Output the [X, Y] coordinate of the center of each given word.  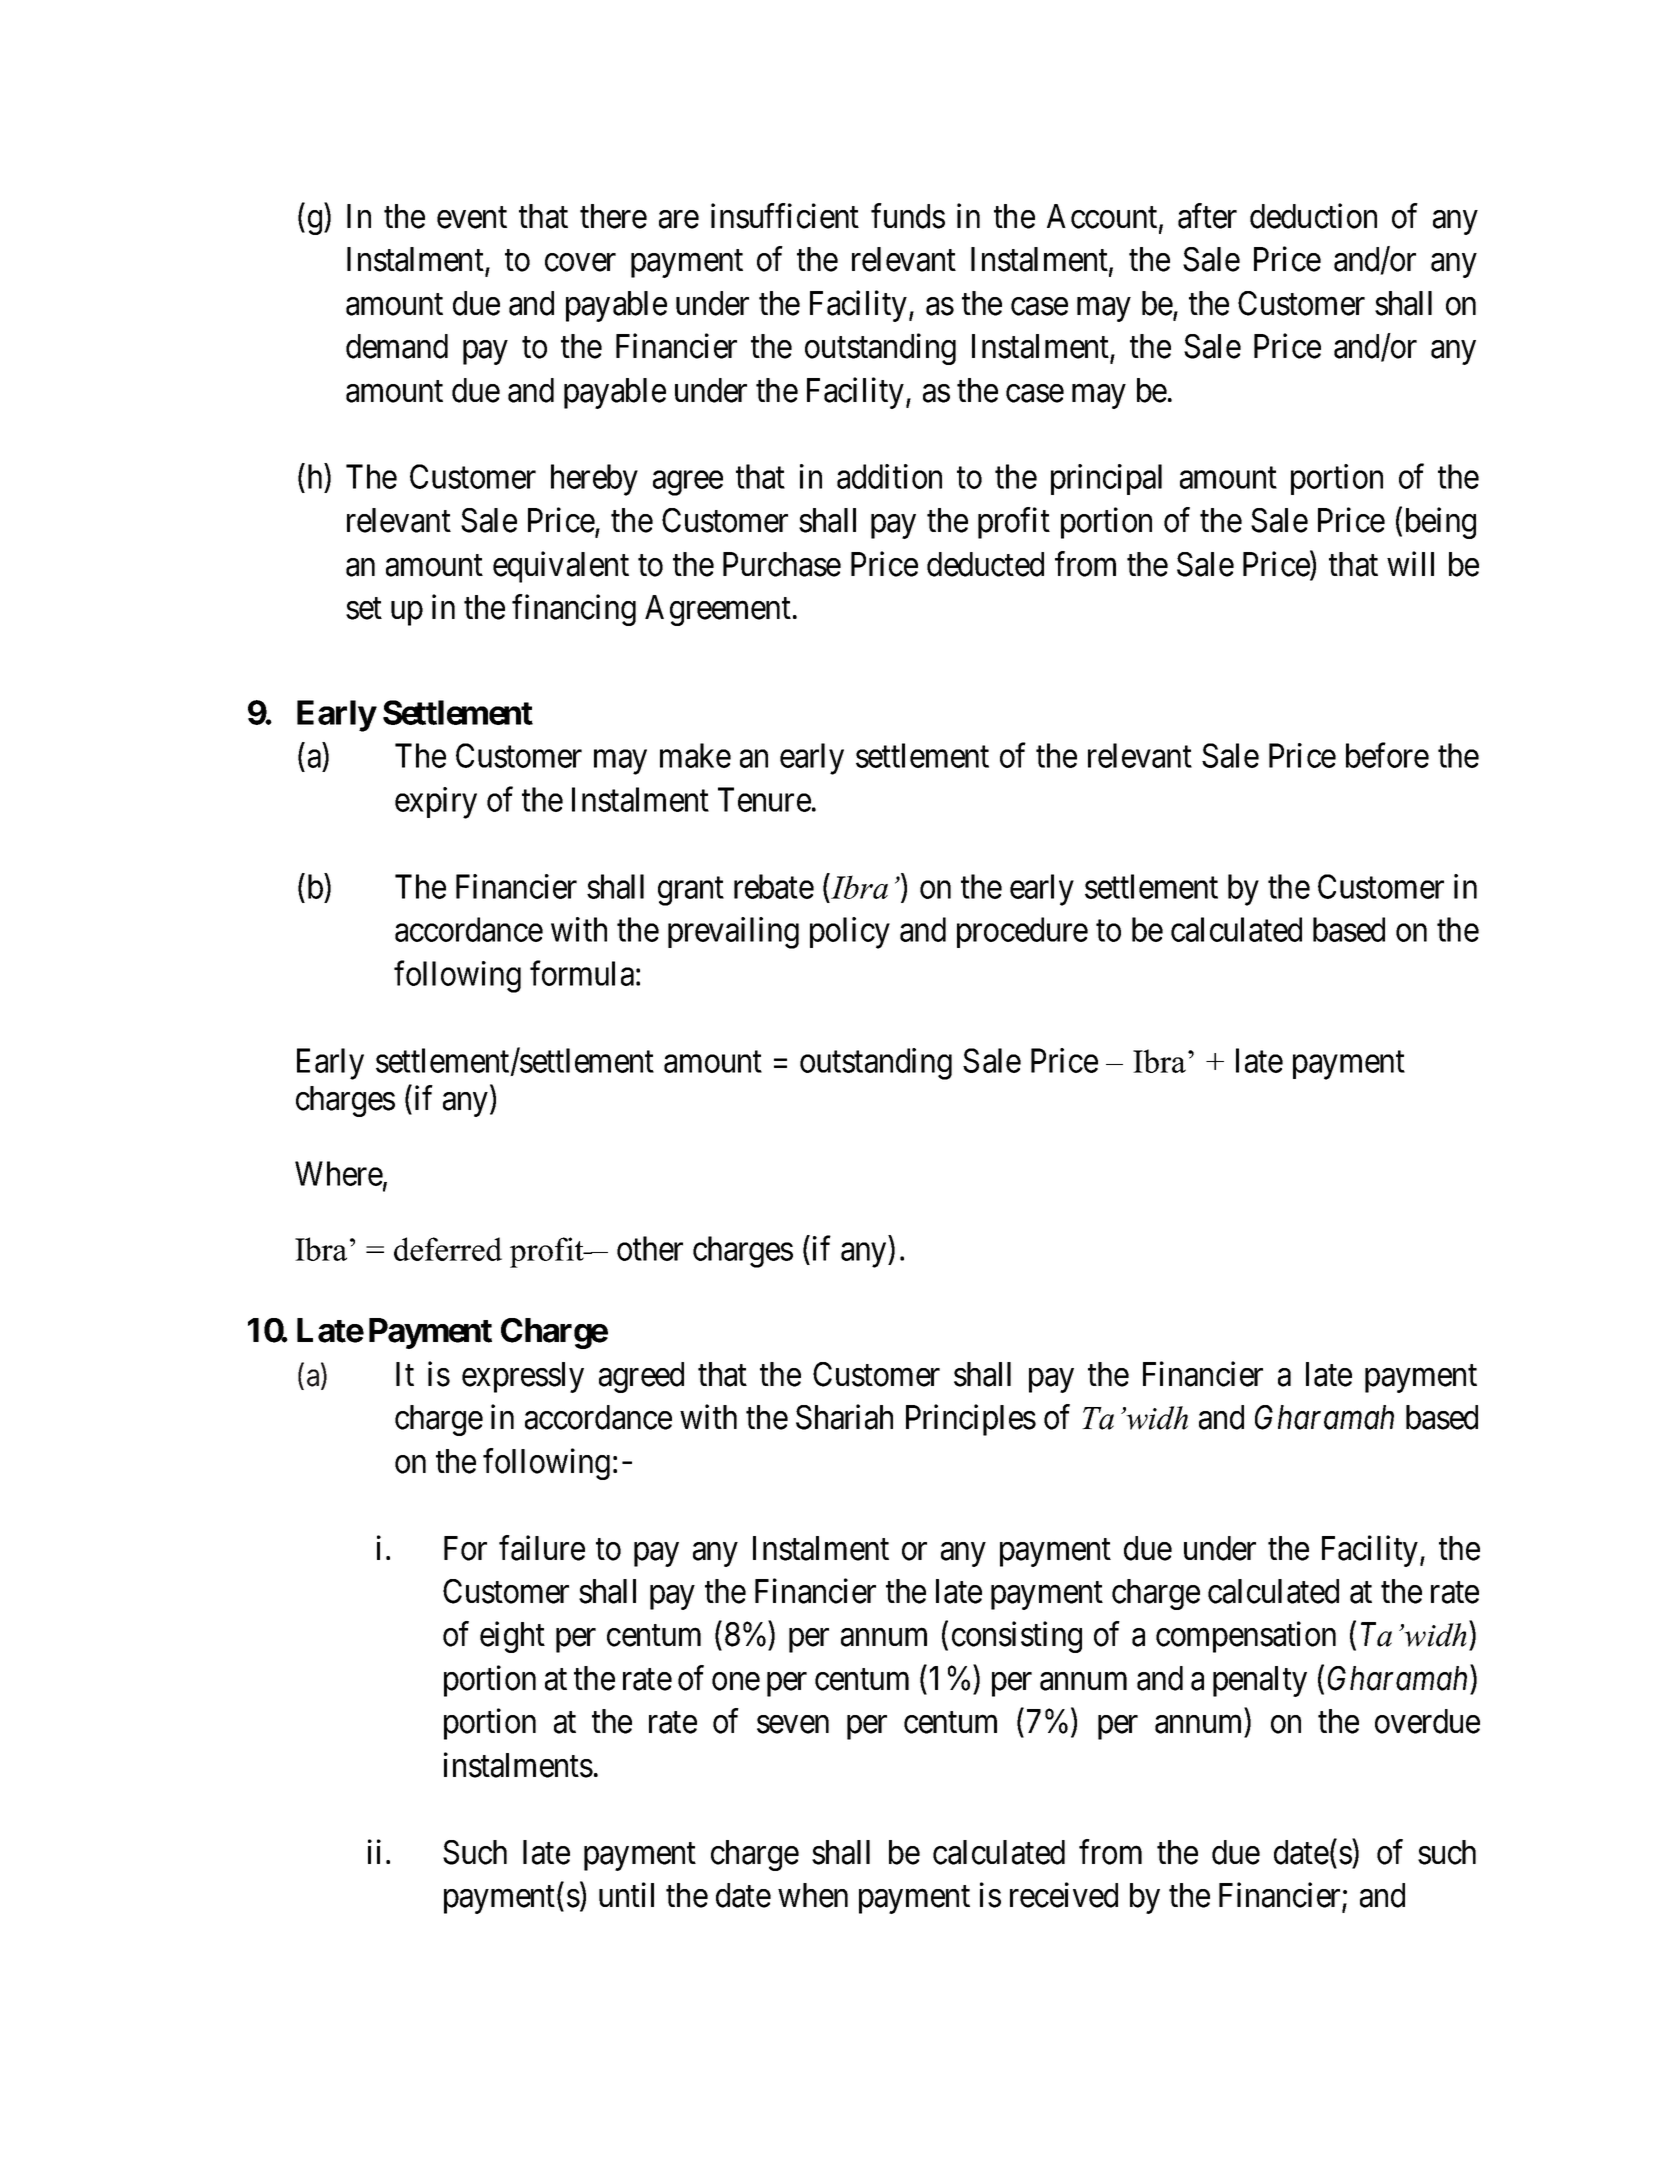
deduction [1313, 216]
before [1387, 755]
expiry [436, 803]
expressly [523, 1377]
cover [580, 263]
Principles [971, 1420]
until [626, 1894]
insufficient [785, 216]
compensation [1246, 1637]
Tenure [764, 799]
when [813, 1895]
